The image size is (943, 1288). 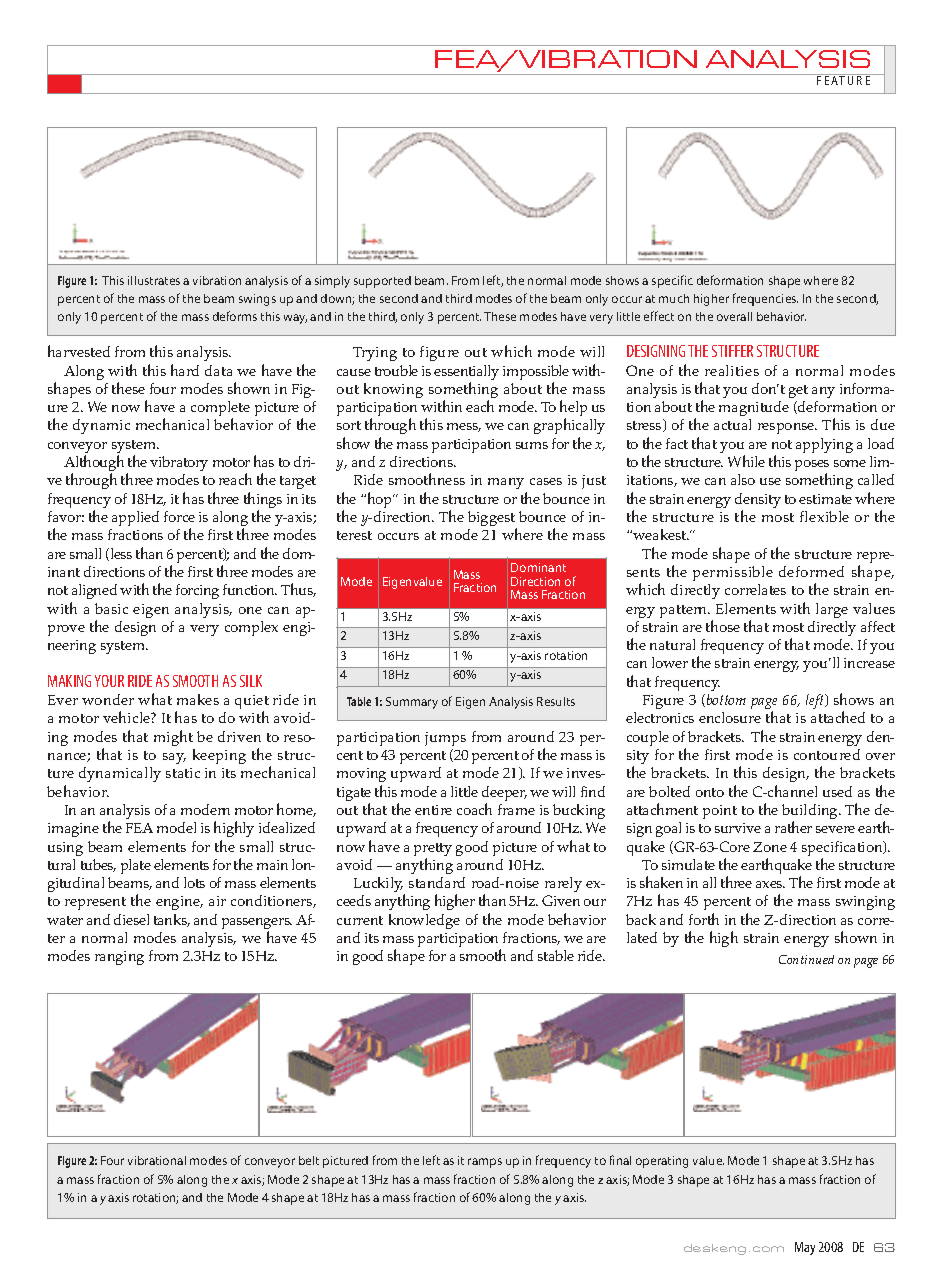 What do you see at coordinates (309, 1160) in the screenshot?
I see `belt` at bounding box center [309, 1160].
